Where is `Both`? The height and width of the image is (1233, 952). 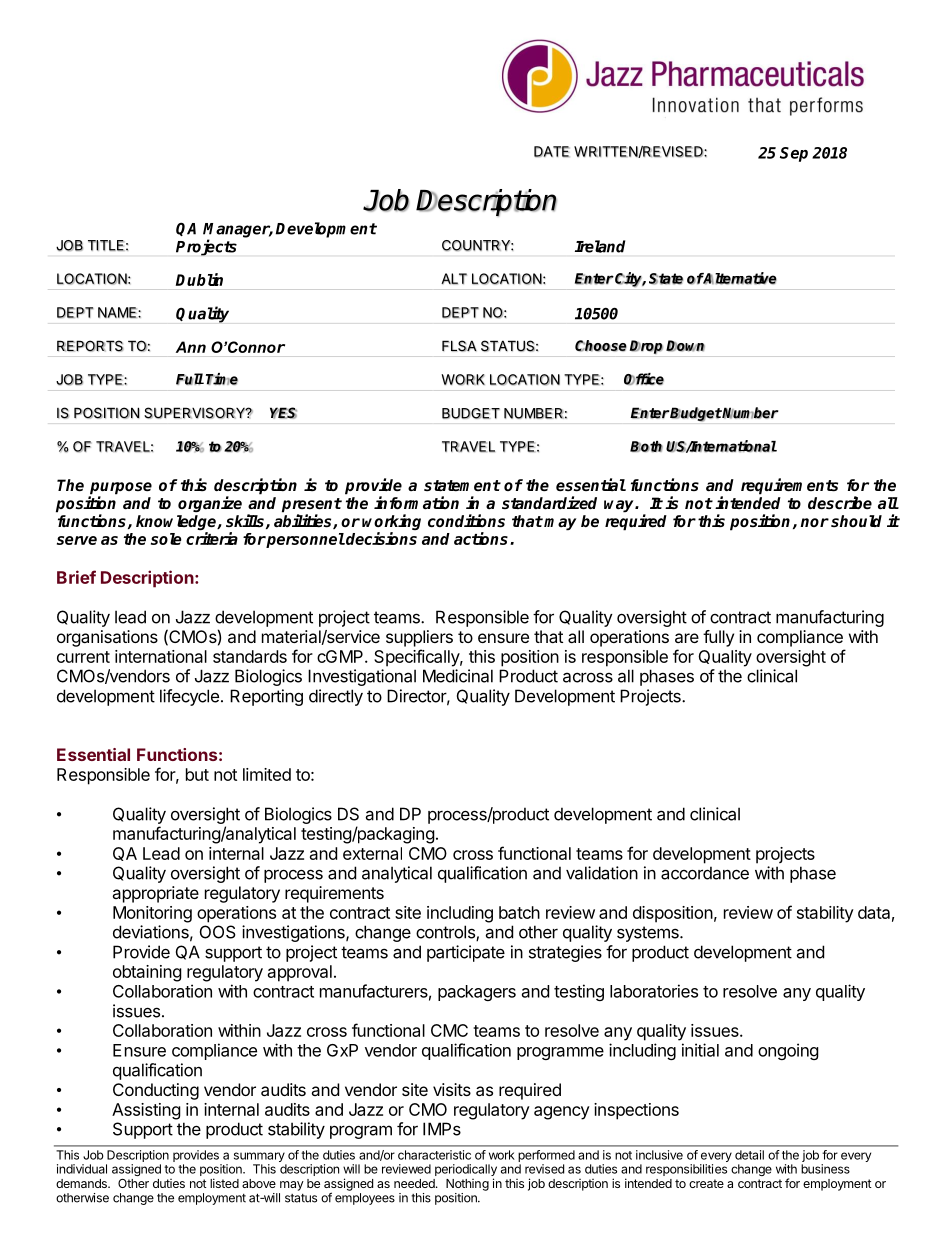 Both is located at coordinates (646, 446).
